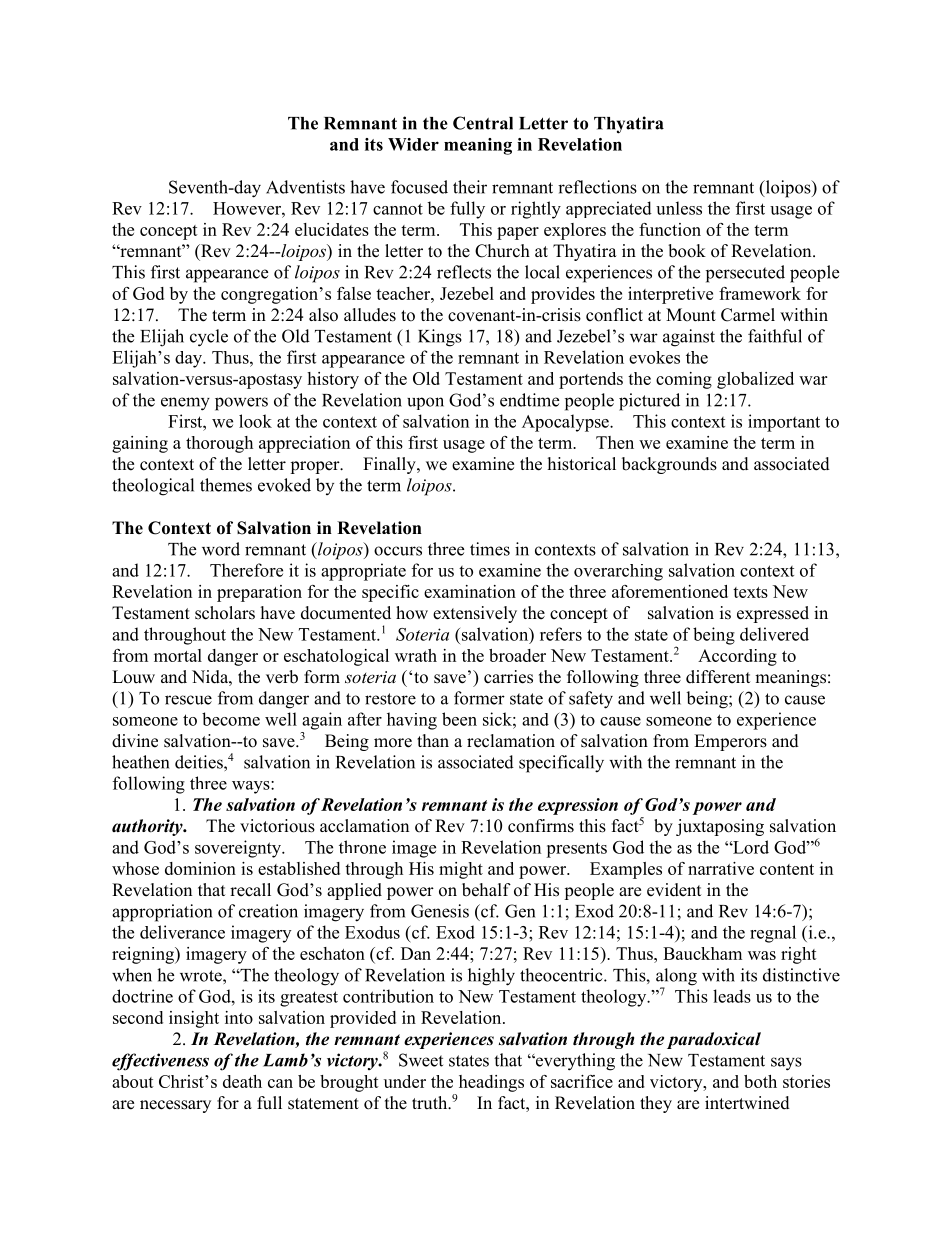  Describe the element at coordinates (483, 123) in the image. I see `Central` at that location.
